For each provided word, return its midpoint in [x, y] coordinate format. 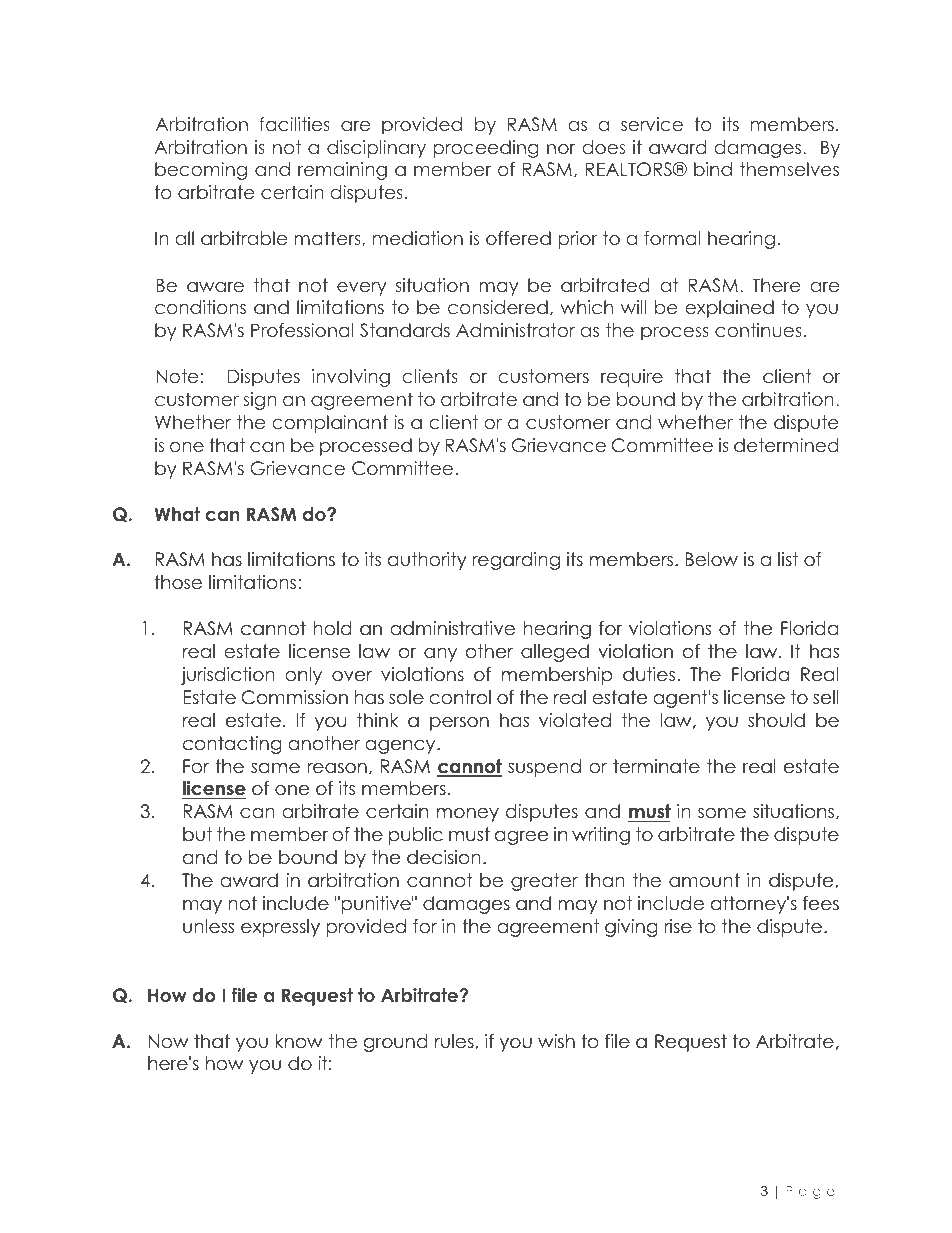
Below [711, 559]
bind [713, 169]
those [178, 582]
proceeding [486, 149]
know [299, 1041]
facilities [294, 124]
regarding [516, 561]
